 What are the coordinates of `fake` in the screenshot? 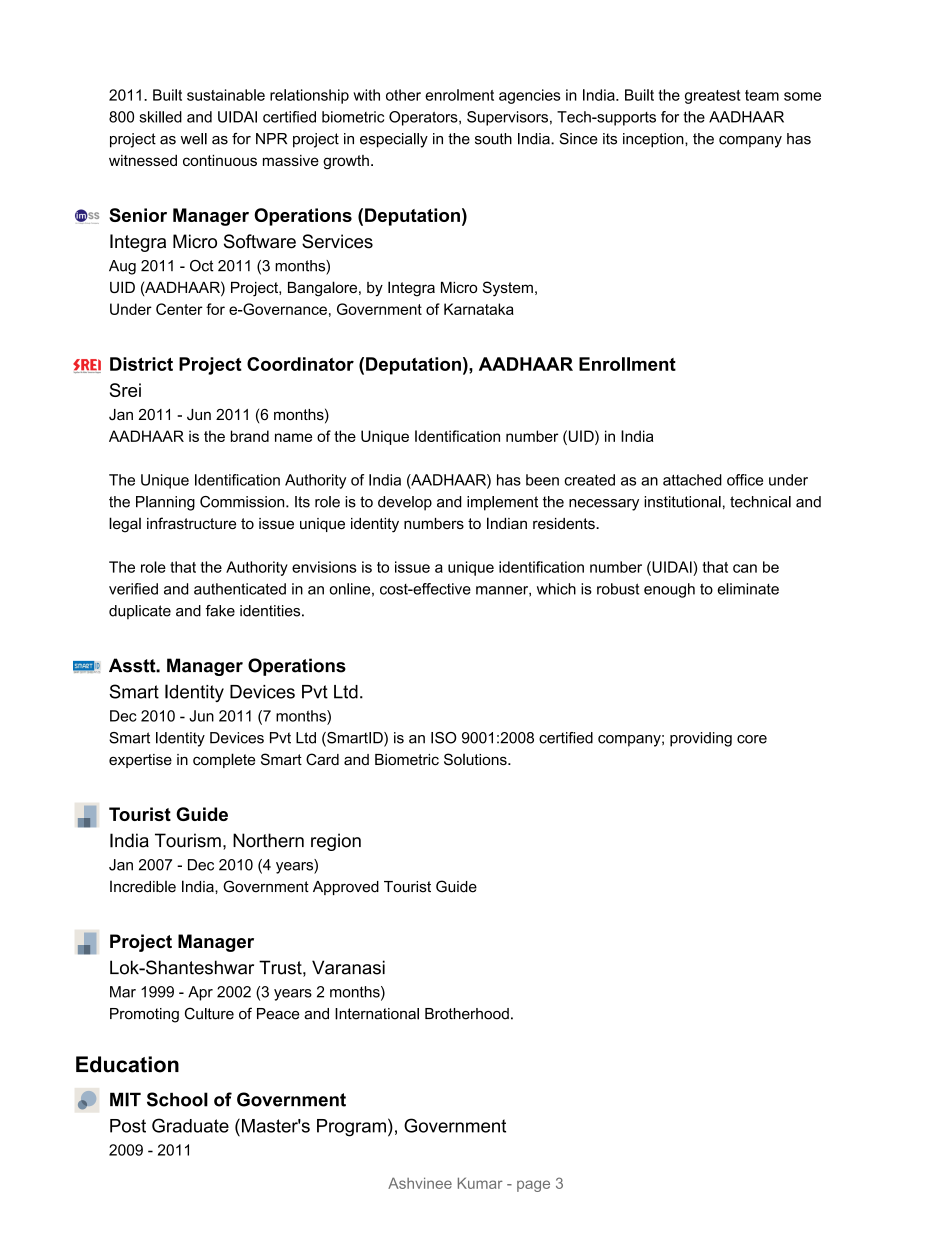 It's located at (220, 611).
